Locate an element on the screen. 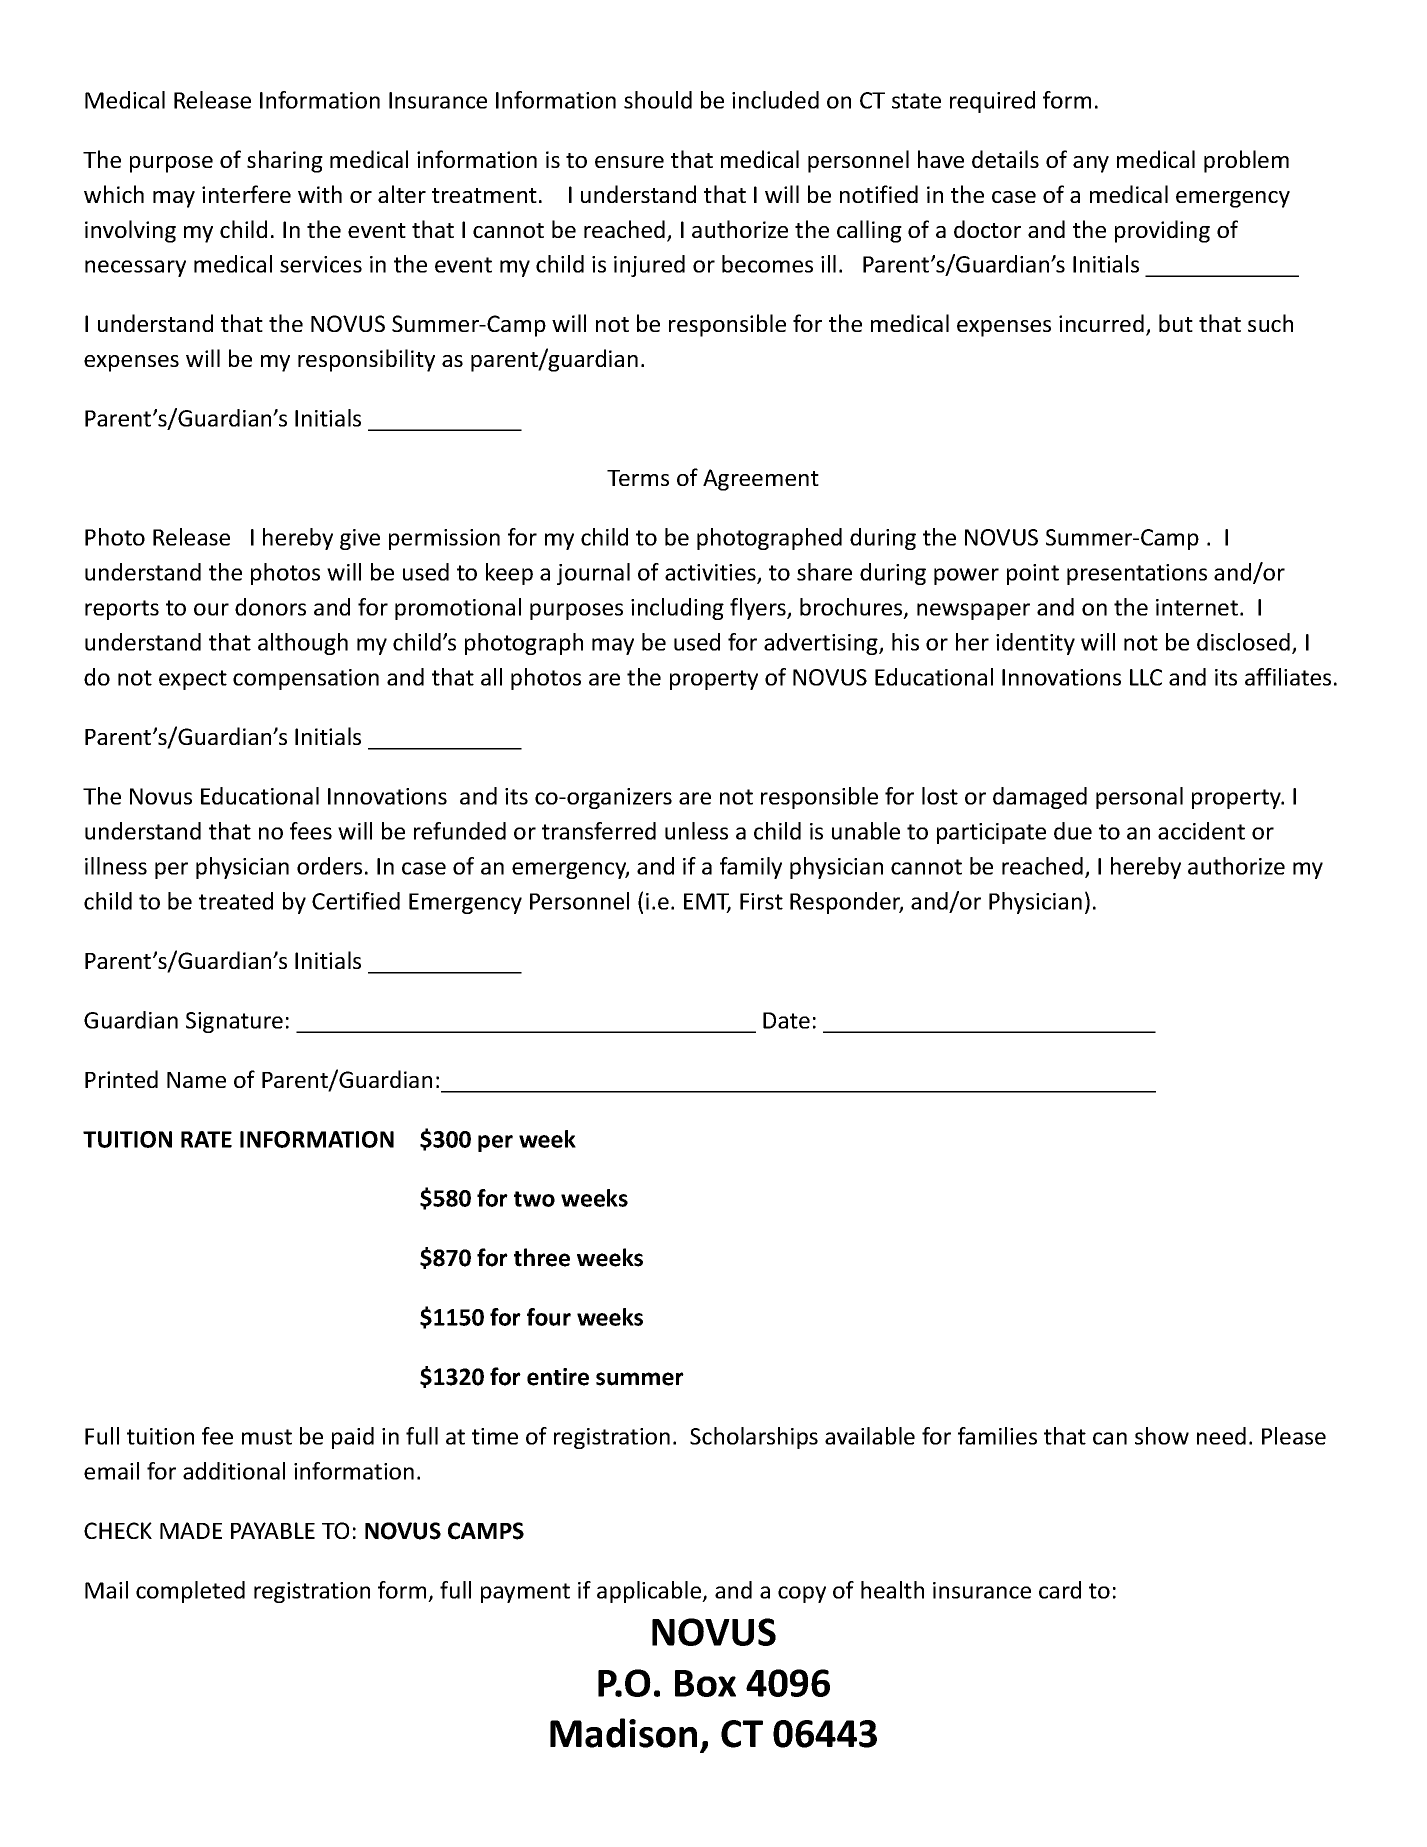  any is located at coordinates (1091, 164).
